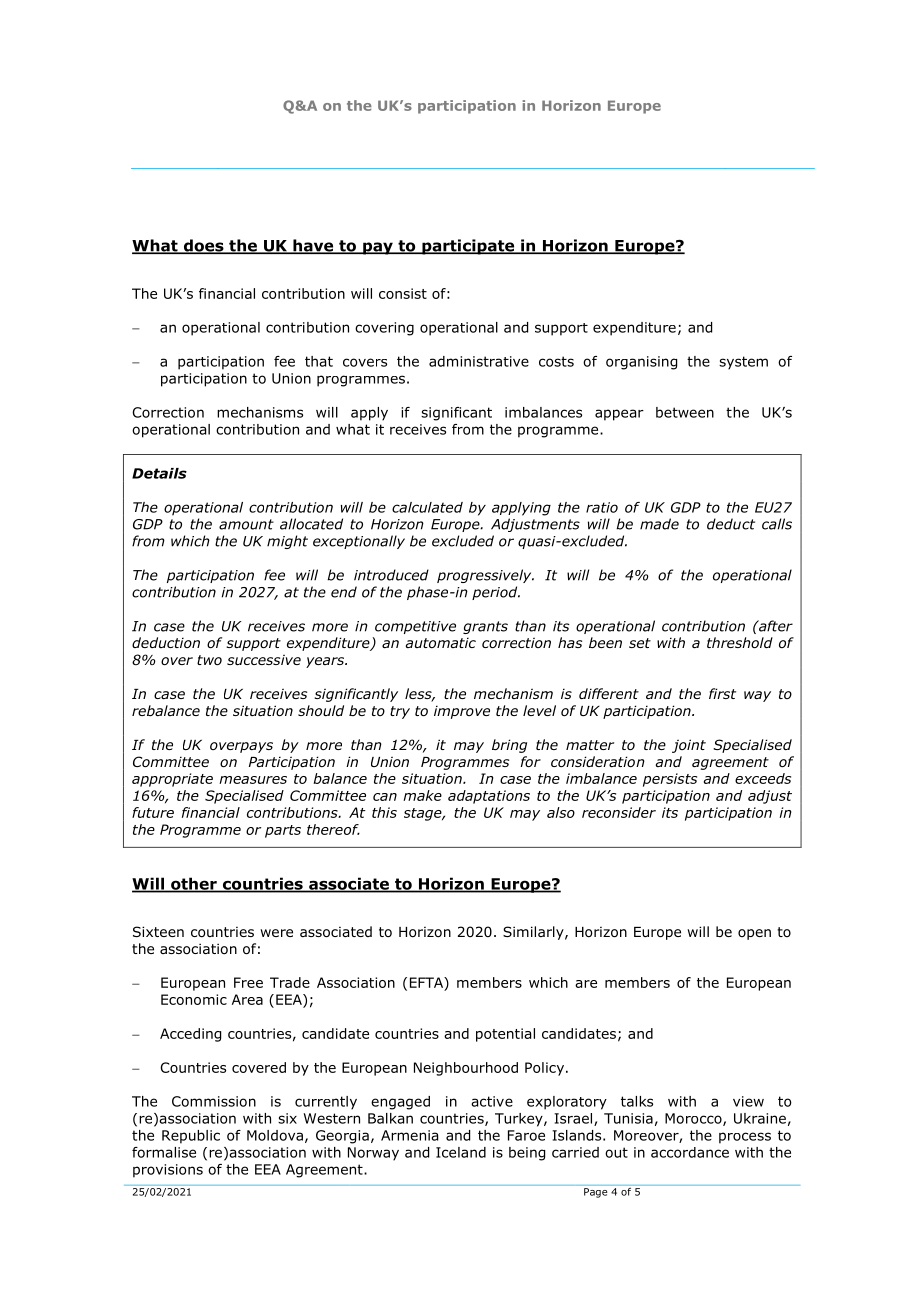 The height and width of the screenshot is (1308, 924). Describe the element at coordinates (743, 363) in the screenshot. I see `system` at that location.
